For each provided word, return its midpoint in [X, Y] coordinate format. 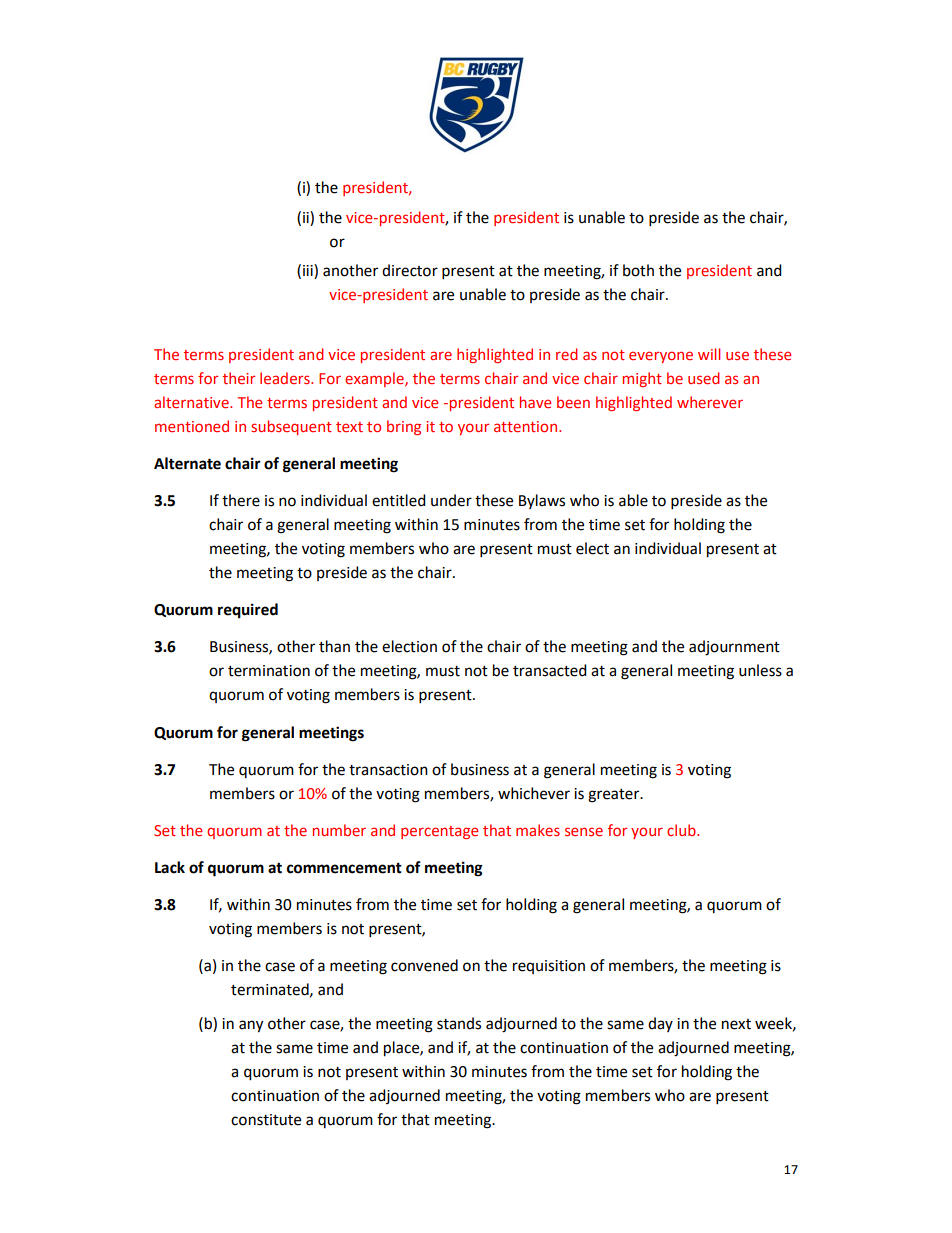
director [410, 270]
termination [269, 671]
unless [760, 670]
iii [309, 271]
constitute [266, 1120]
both [638, 270]
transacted [550, 670]
